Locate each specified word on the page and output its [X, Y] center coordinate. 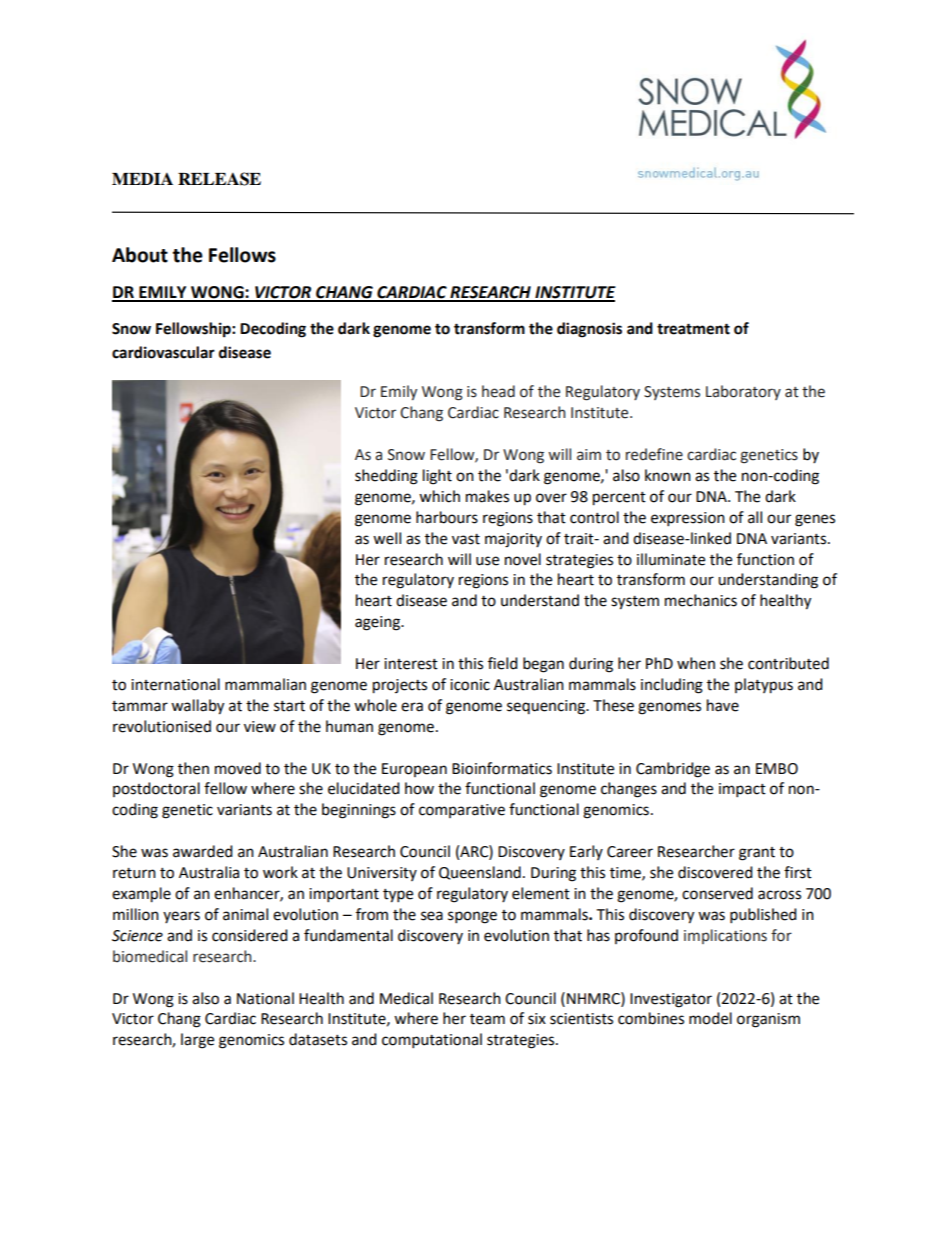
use [487, 561]
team [487, 1019]
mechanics [701, 600]
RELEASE [219, 179]
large [197, 1041]
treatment [693, 329]
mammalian [265, 684]
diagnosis [589, 330]
